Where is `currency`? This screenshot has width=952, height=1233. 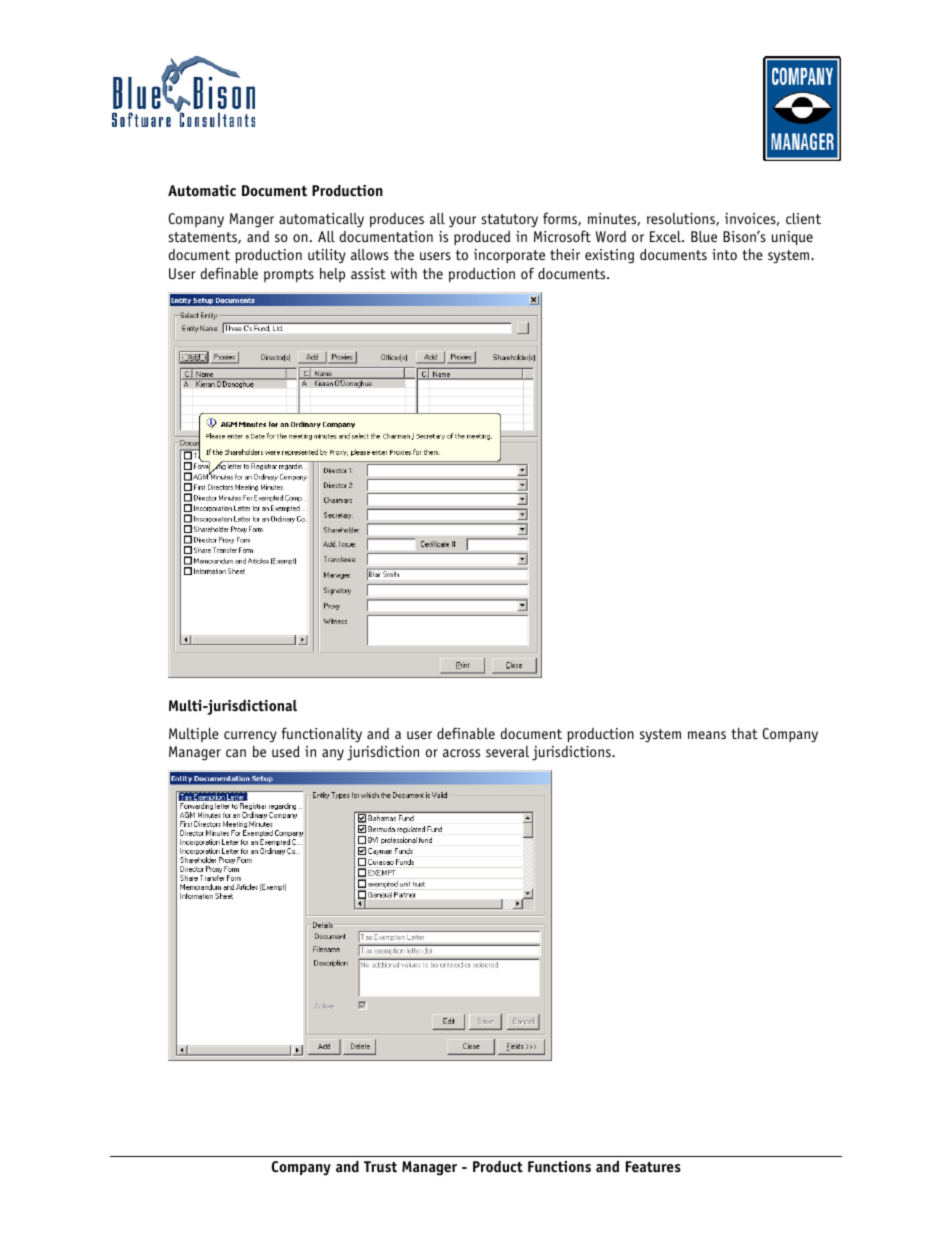
currency is located at coordinates (250, 737).
